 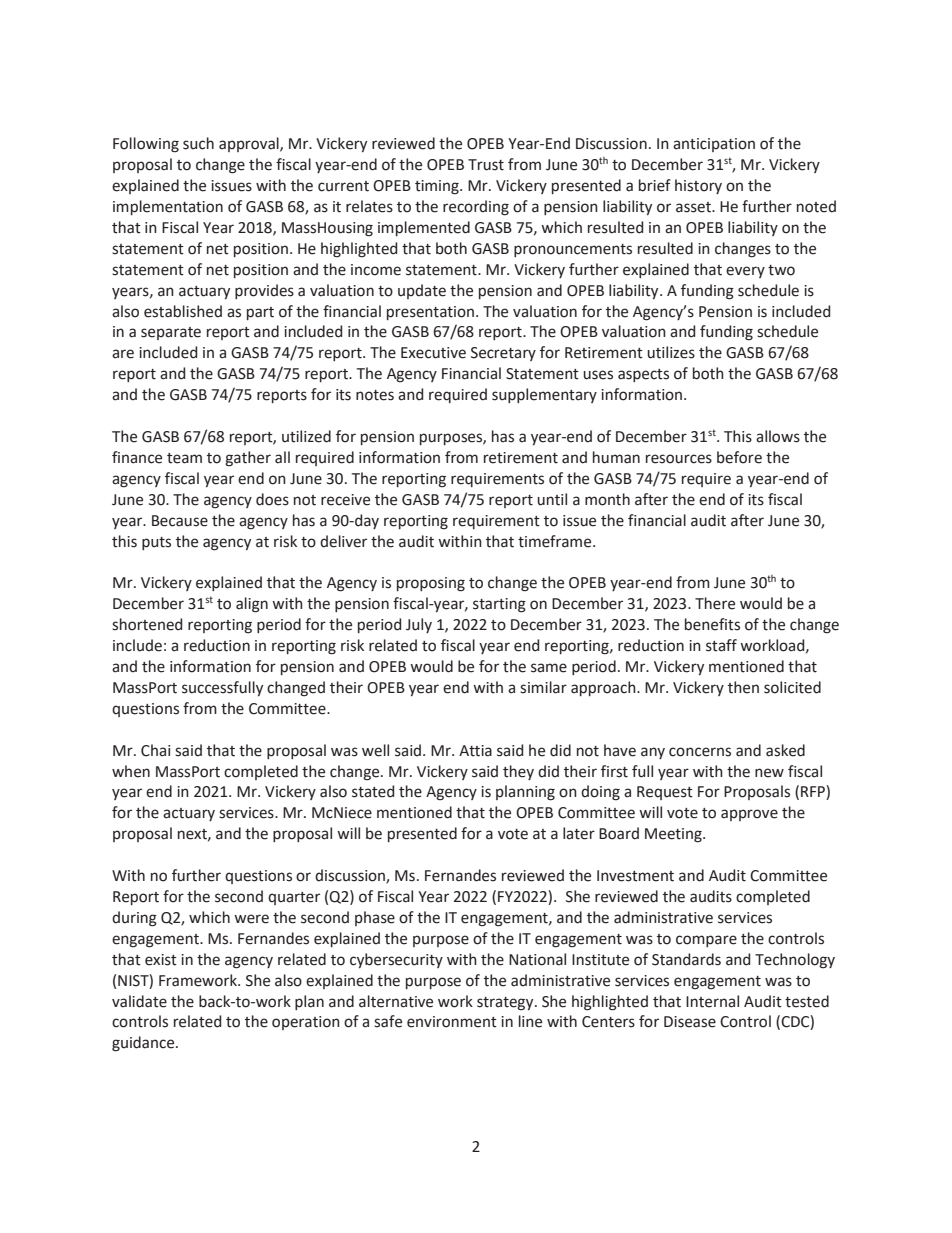 What do you see at coordinates (486, 165) in the document?
I see `Trust` at bounding box center [486, 165].
